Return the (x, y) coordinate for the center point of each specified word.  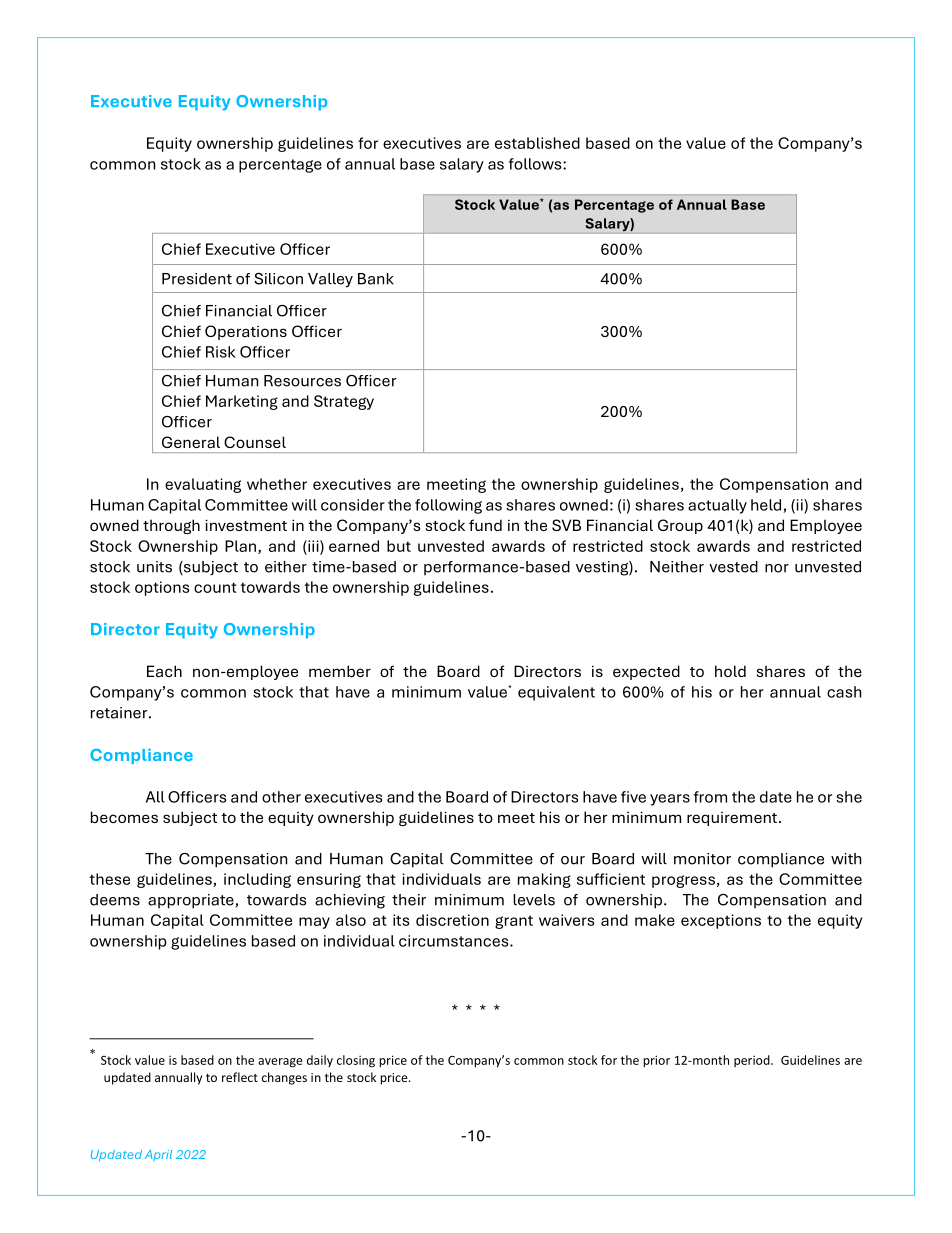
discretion (452, 920)
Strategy (344, 402)
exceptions (721, 921)
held (767, 506)
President (197, 279)
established (537, 143)
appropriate (191, 901)
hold (730, 671)
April (158, 1155)
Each (164, 671)
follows (536, 164)
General (191, 442)
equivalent (556, 693)
